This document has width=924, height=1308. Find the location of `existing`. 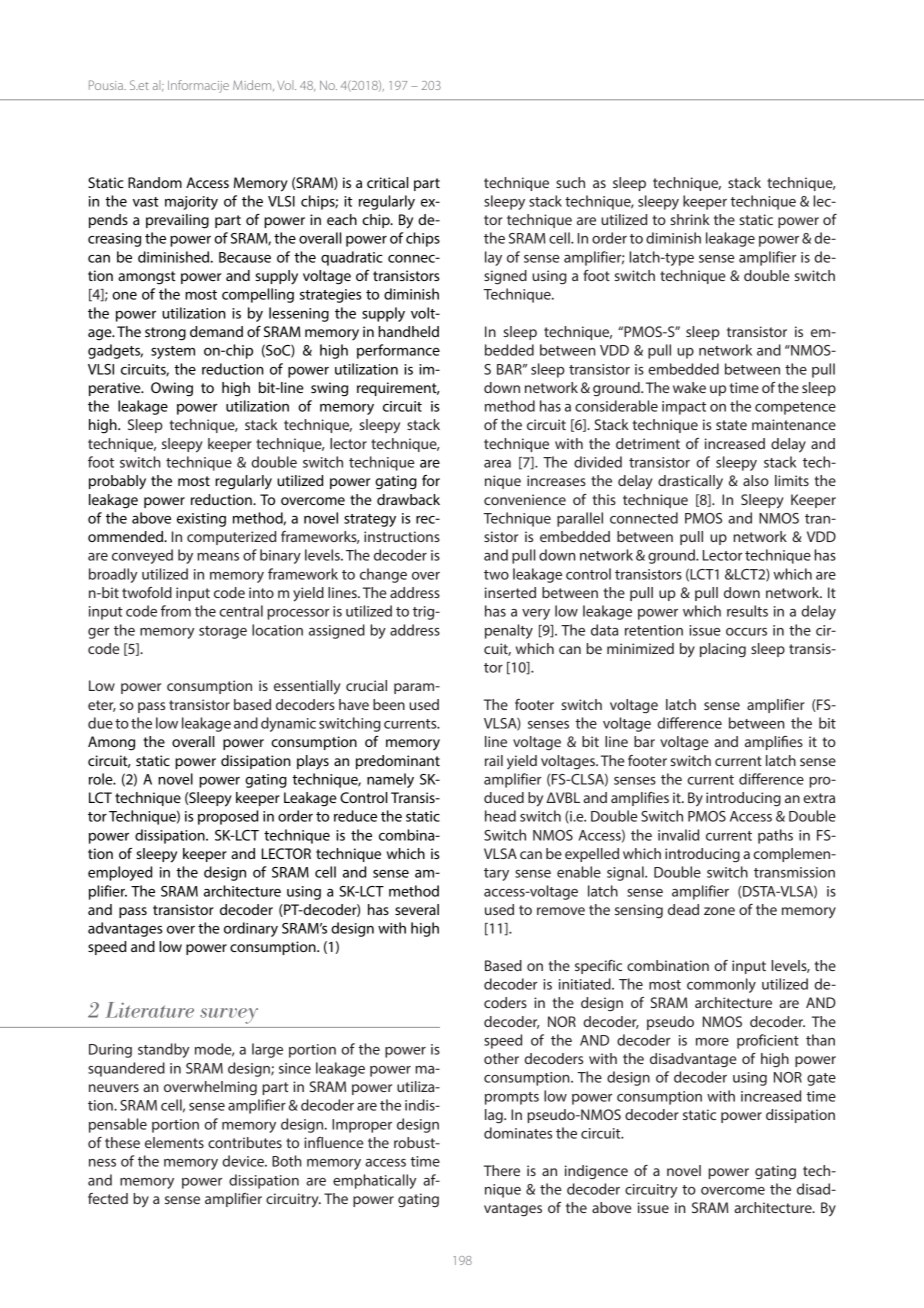

existing is located at coordinates (201, 520).
